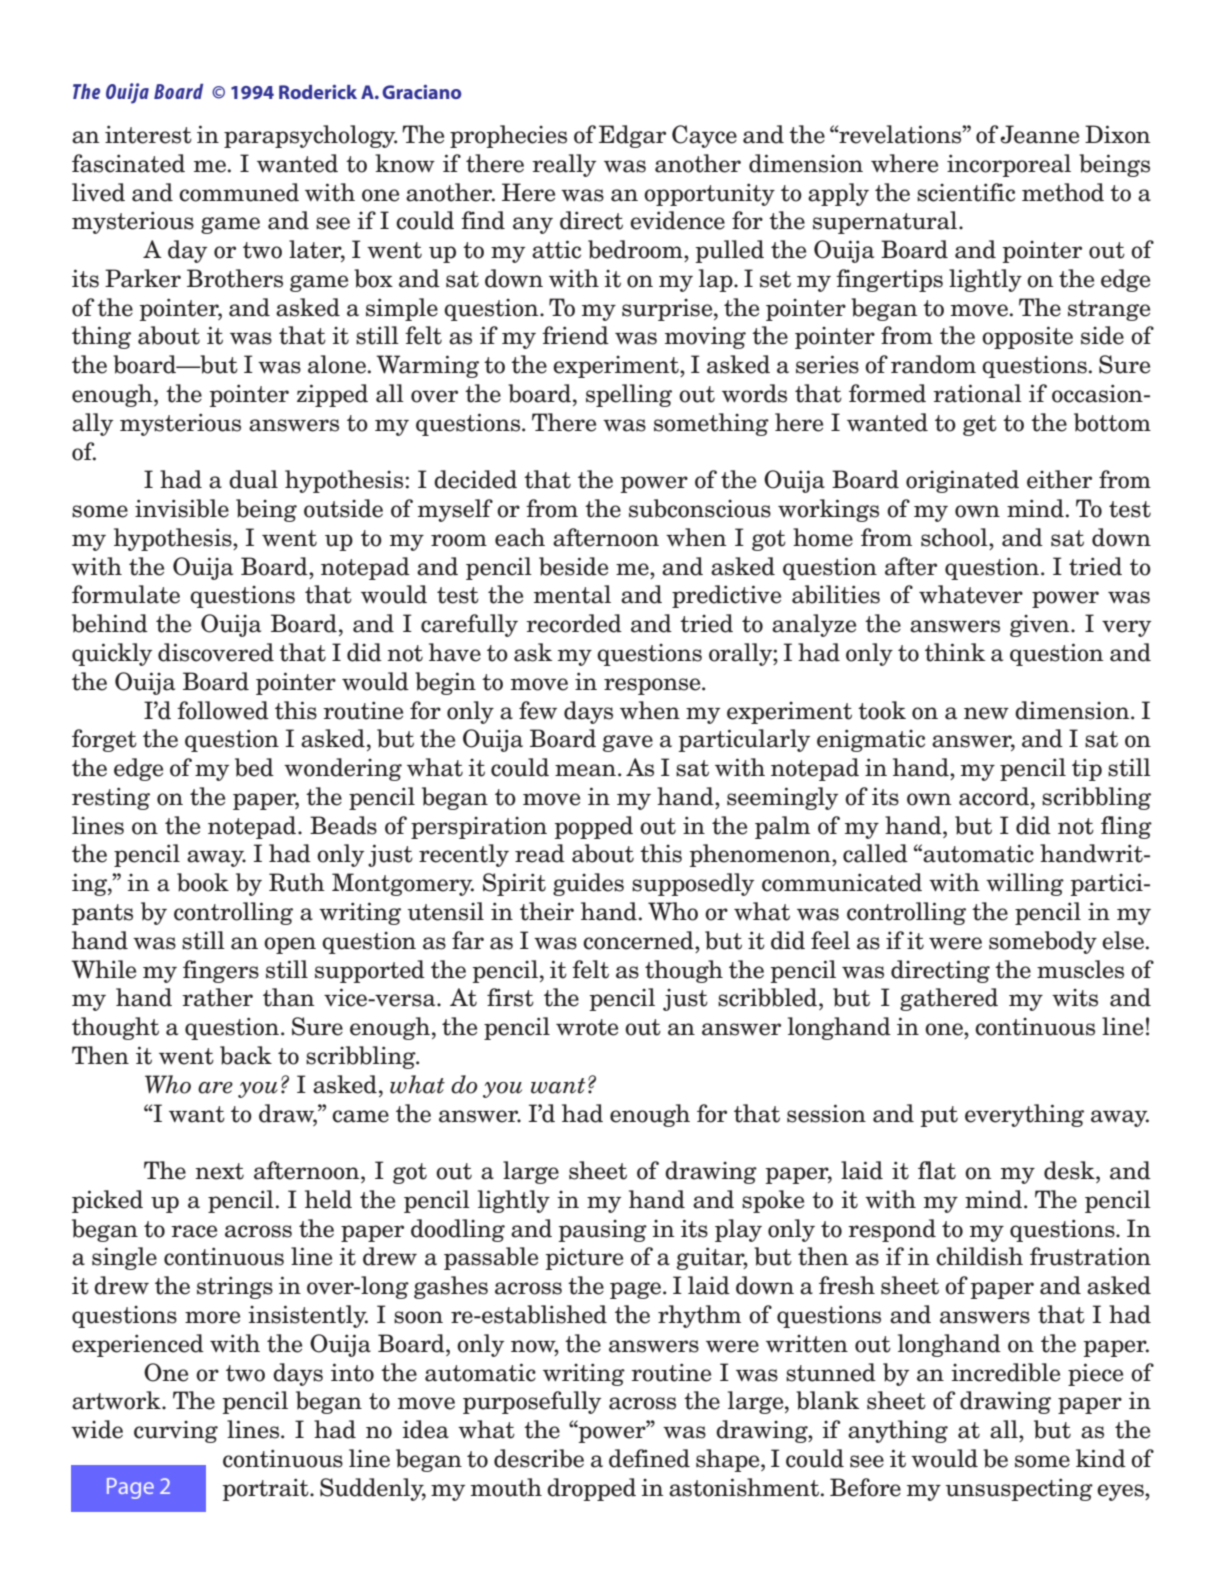  I want to click on Jeanne, so click(1039, 134).
